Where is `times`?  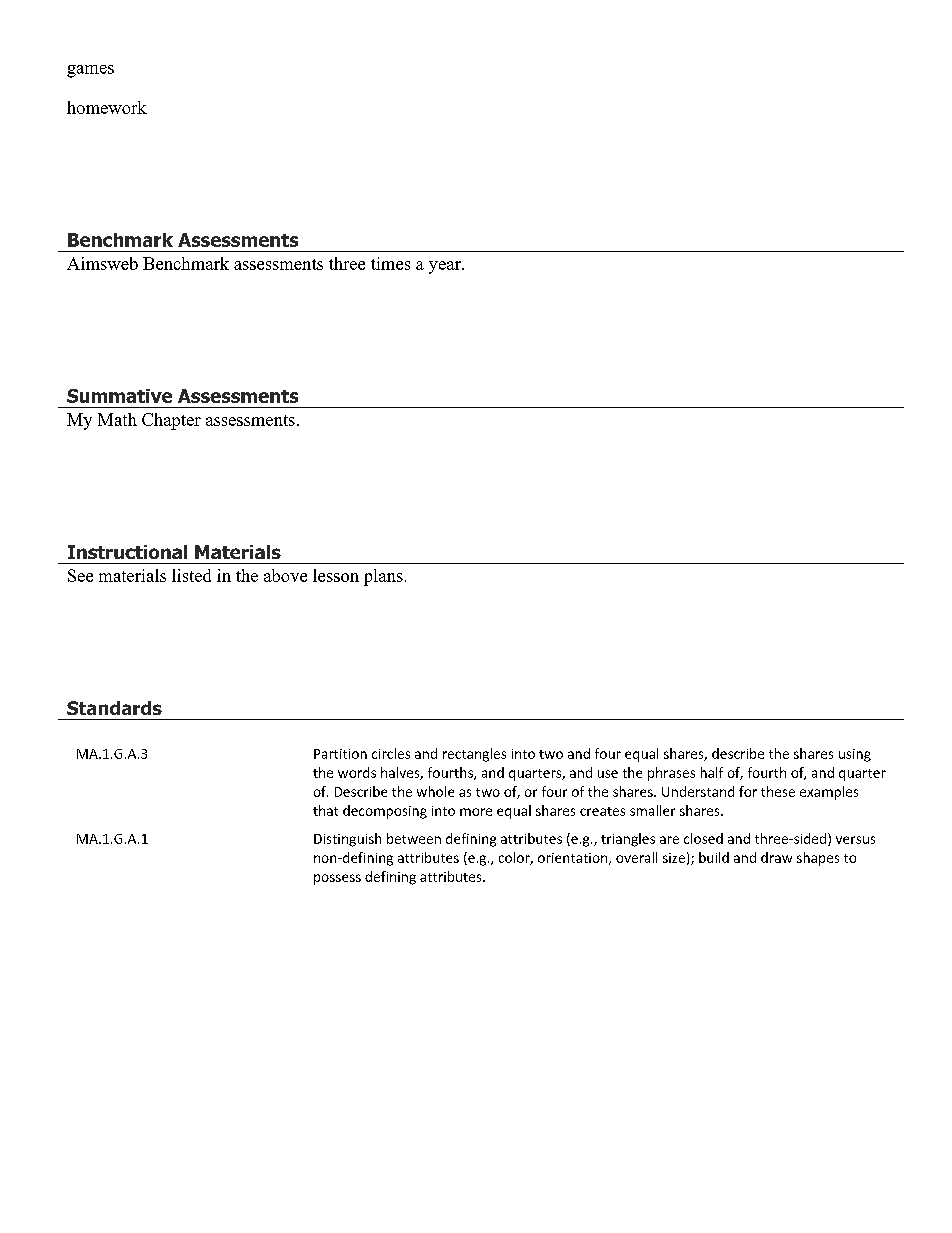
times is located at coordinates (390, 263).
